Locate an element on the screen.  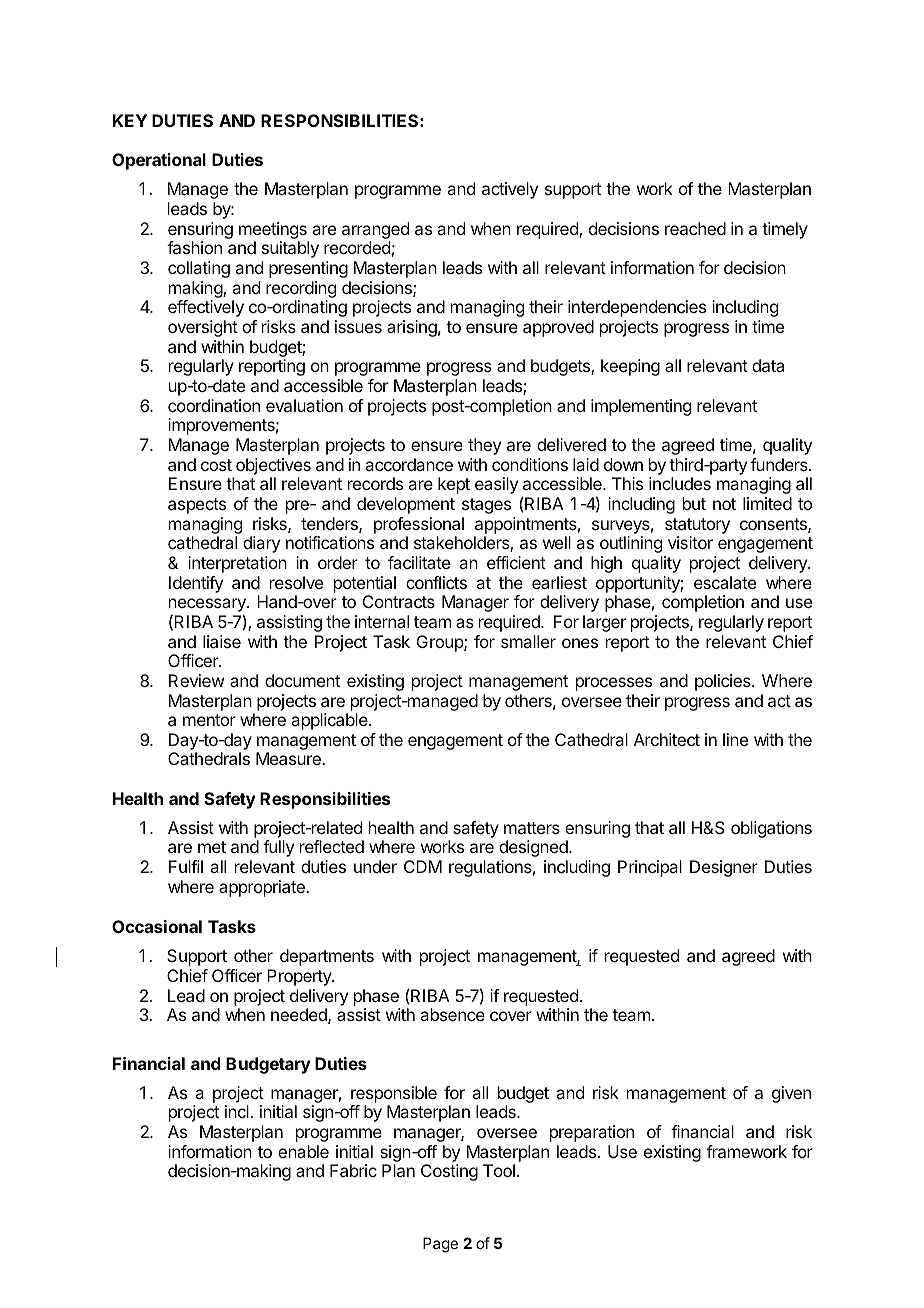
absence is located at coordinates (452, 1014).
